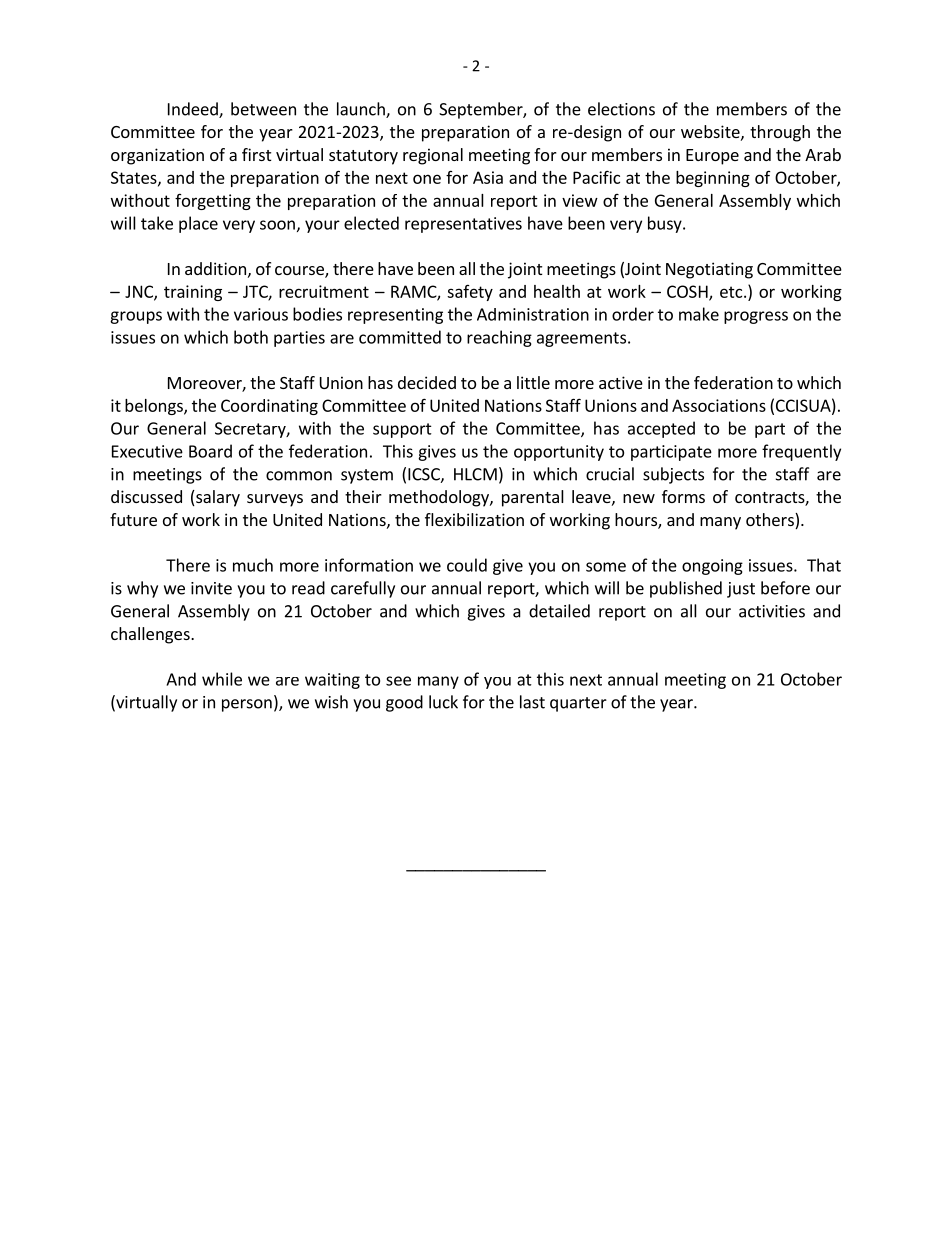 This image has width=952, height=1233. What do you see at coordinates (756, 317) in the image?
I see `progress` at bounding box center [756, 317].
